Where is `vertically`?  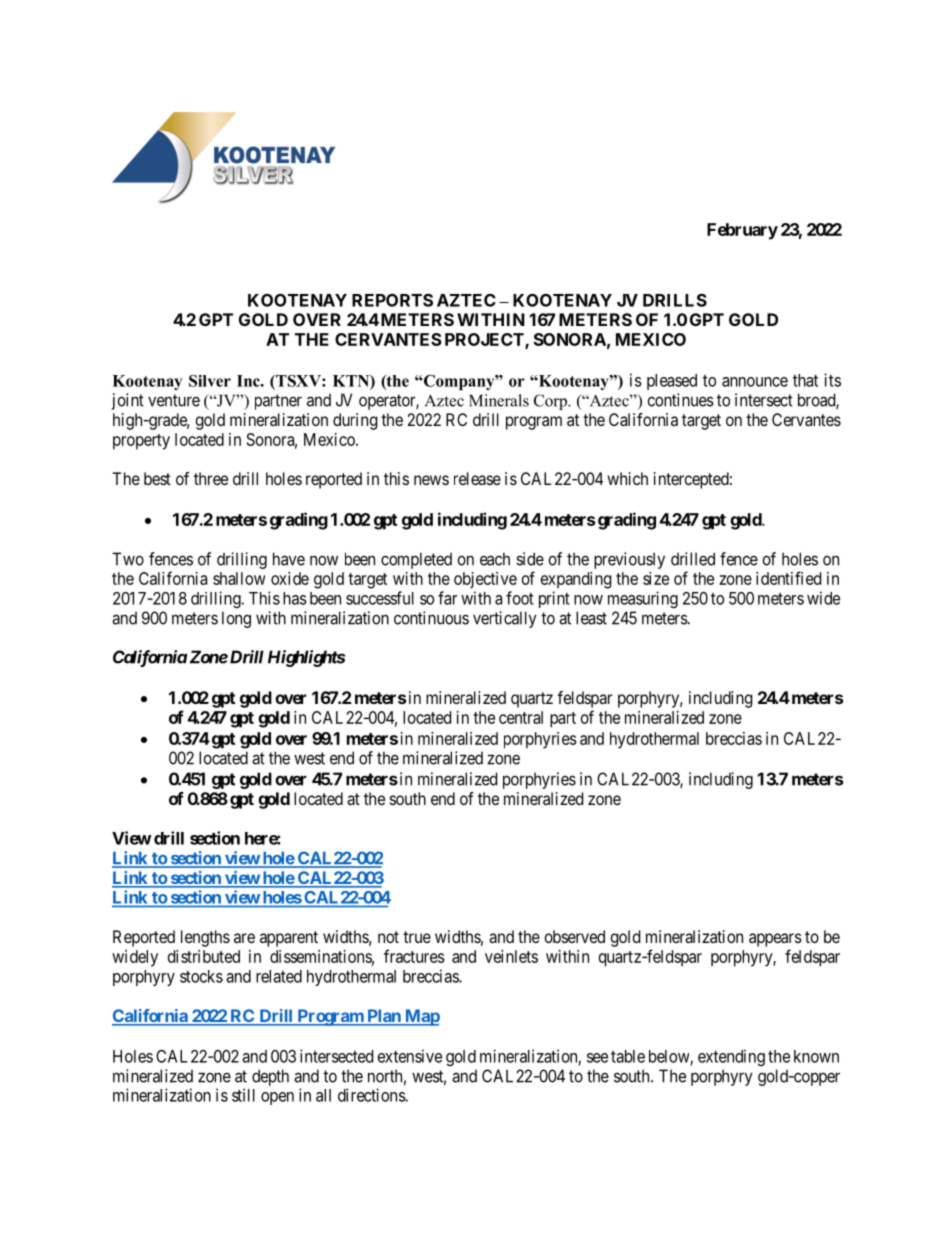
vertically is located at coordinates (505, 619).
